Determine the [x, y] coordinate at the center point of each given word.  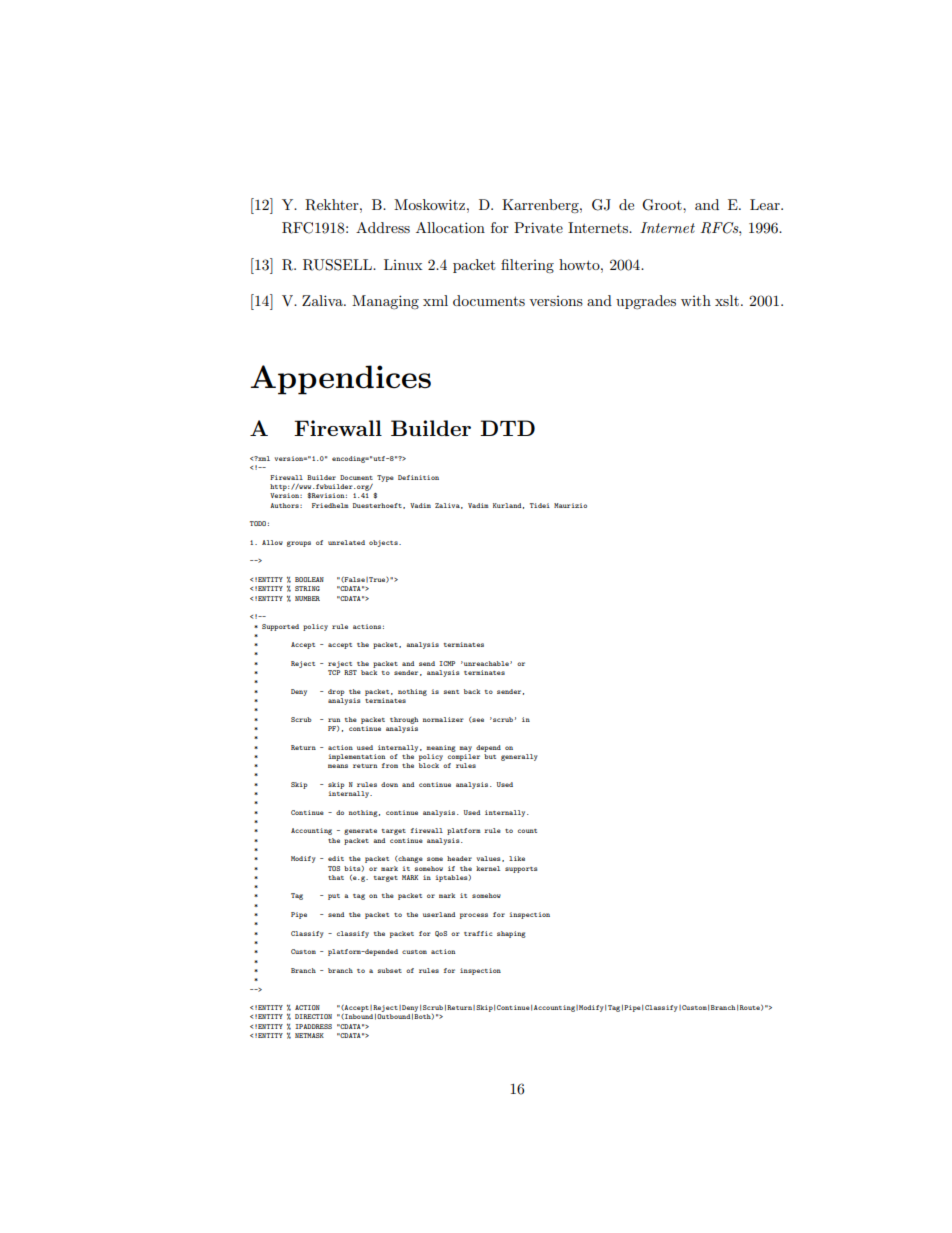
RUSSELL [338, 265]
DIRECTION [313, 1016]
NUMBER [307, 598]
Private [538, 227]
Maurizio [570, 505]
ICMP [447, 663]
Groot [663, 205]
